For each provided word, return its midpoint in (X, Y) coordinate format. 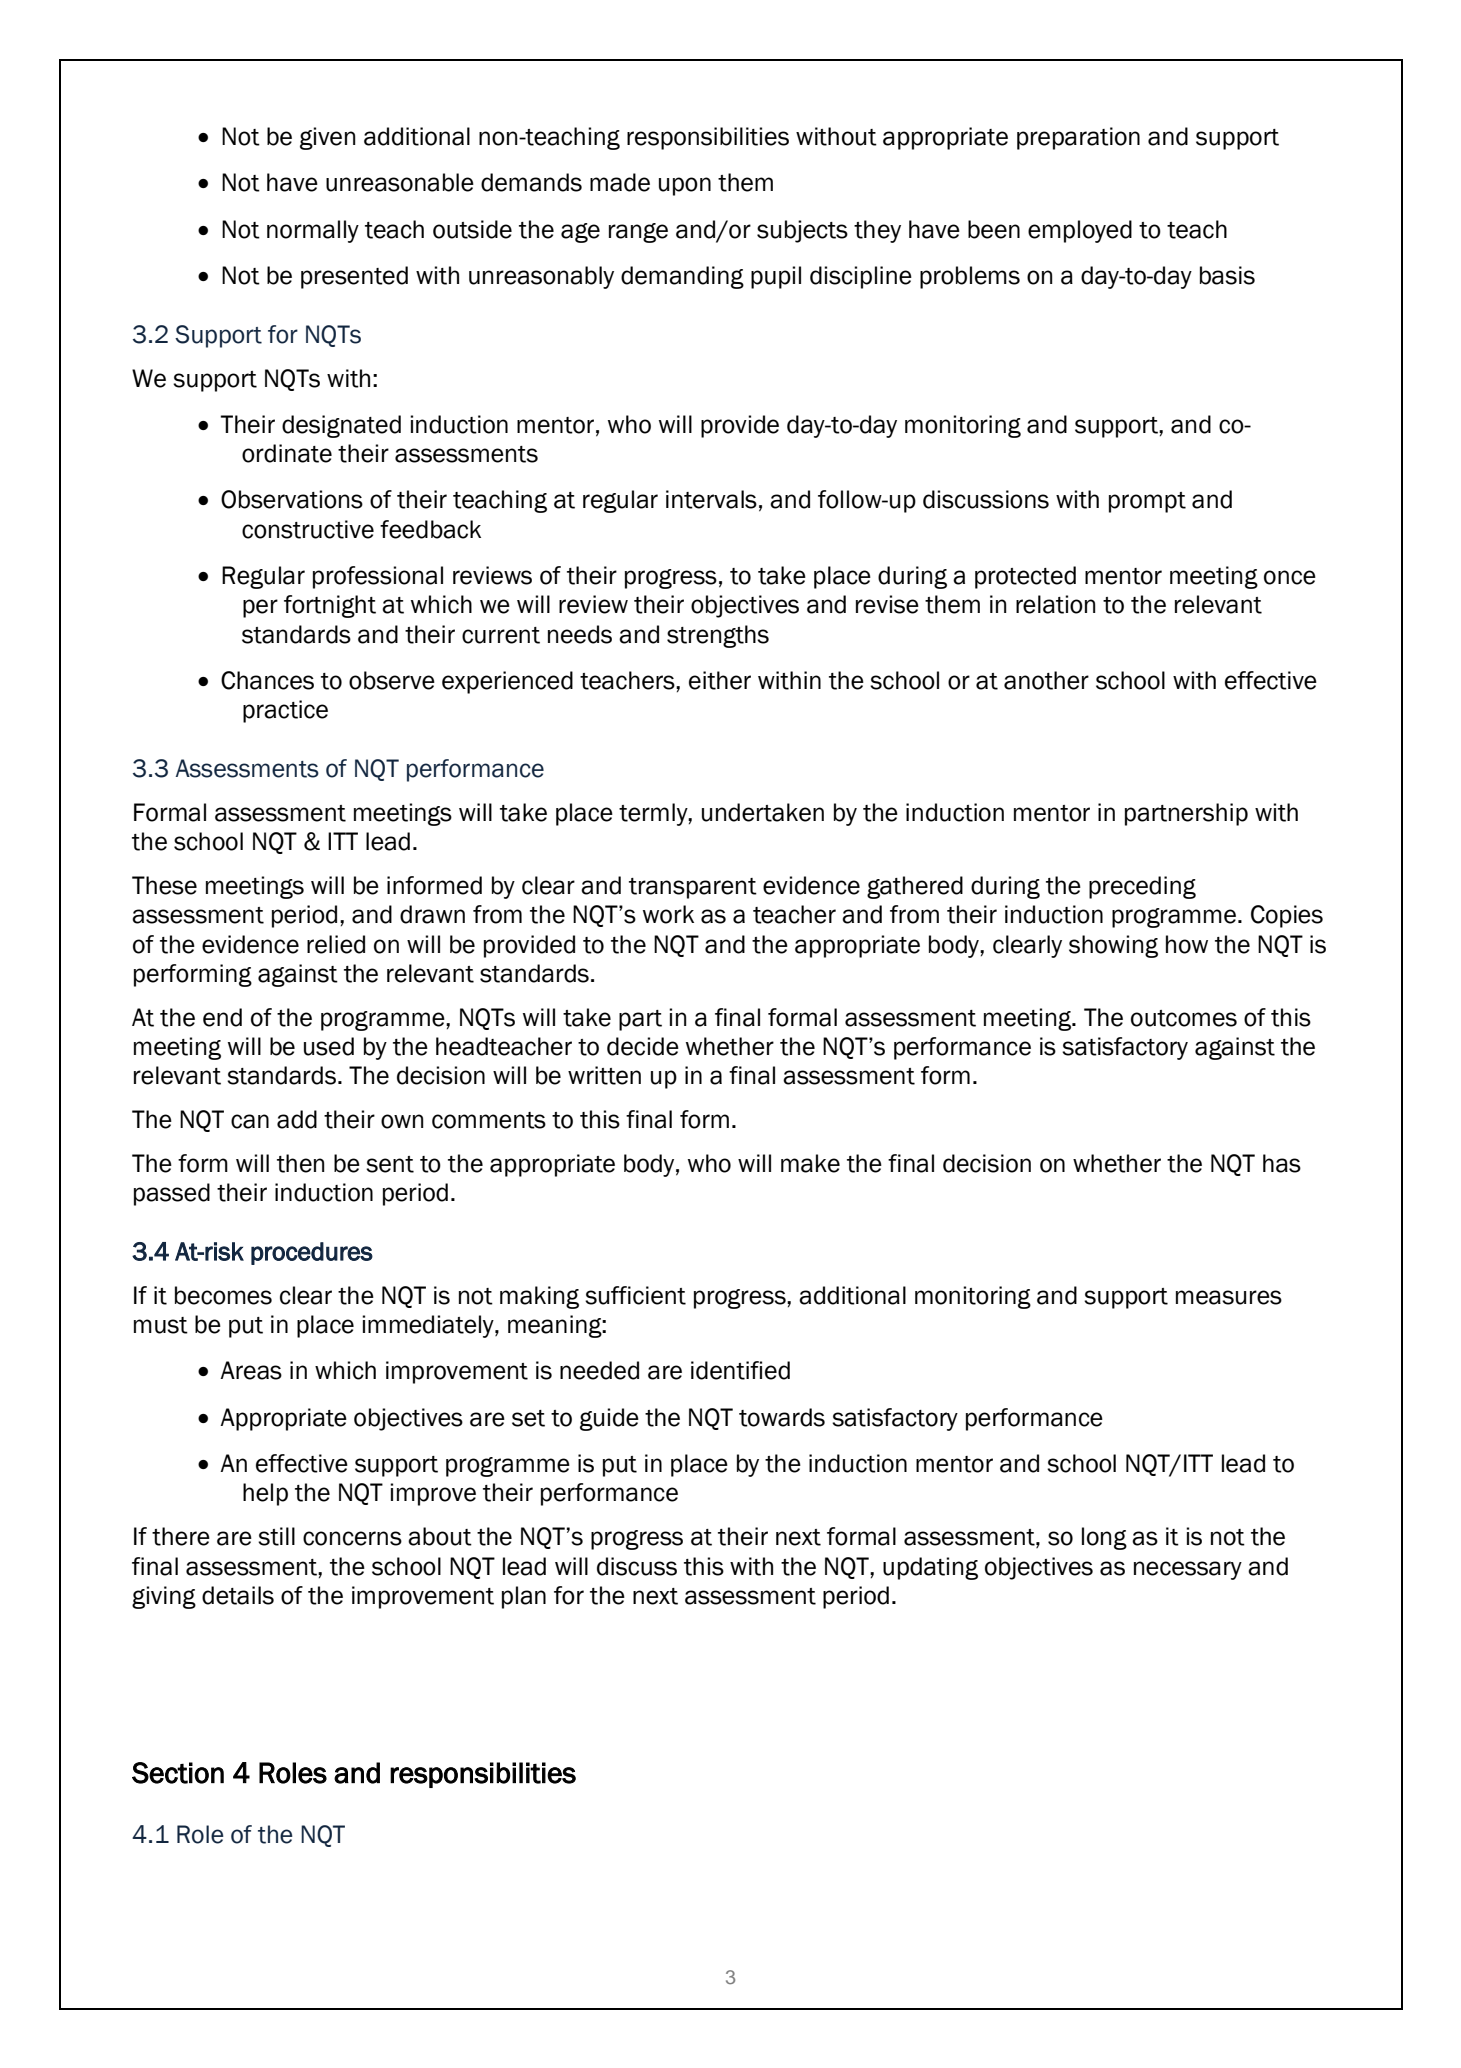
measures (1229, 1297)
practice (285, 711)
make (810, 1163)
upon (685, 186)
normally (313, 231)
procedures (312, 1253)
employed (1080, 231)
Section (178, 1773)
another (1046, 680)
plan (524, 1597)
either (720, 680)
